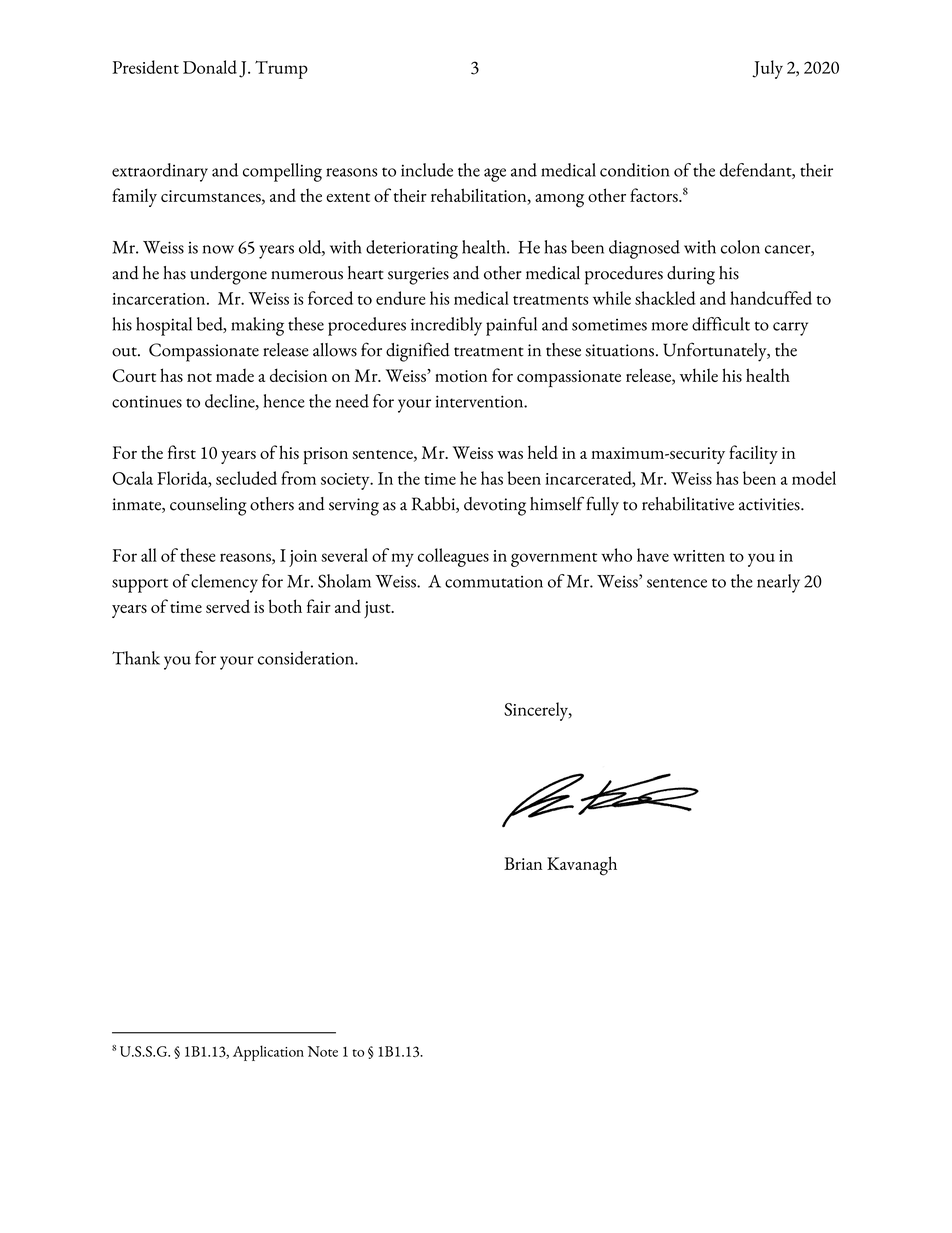 The width and height of the page is (952, 1233). Describe the element at coordinates (582, 866) in the page. I see `Kavanagh` at that location.
